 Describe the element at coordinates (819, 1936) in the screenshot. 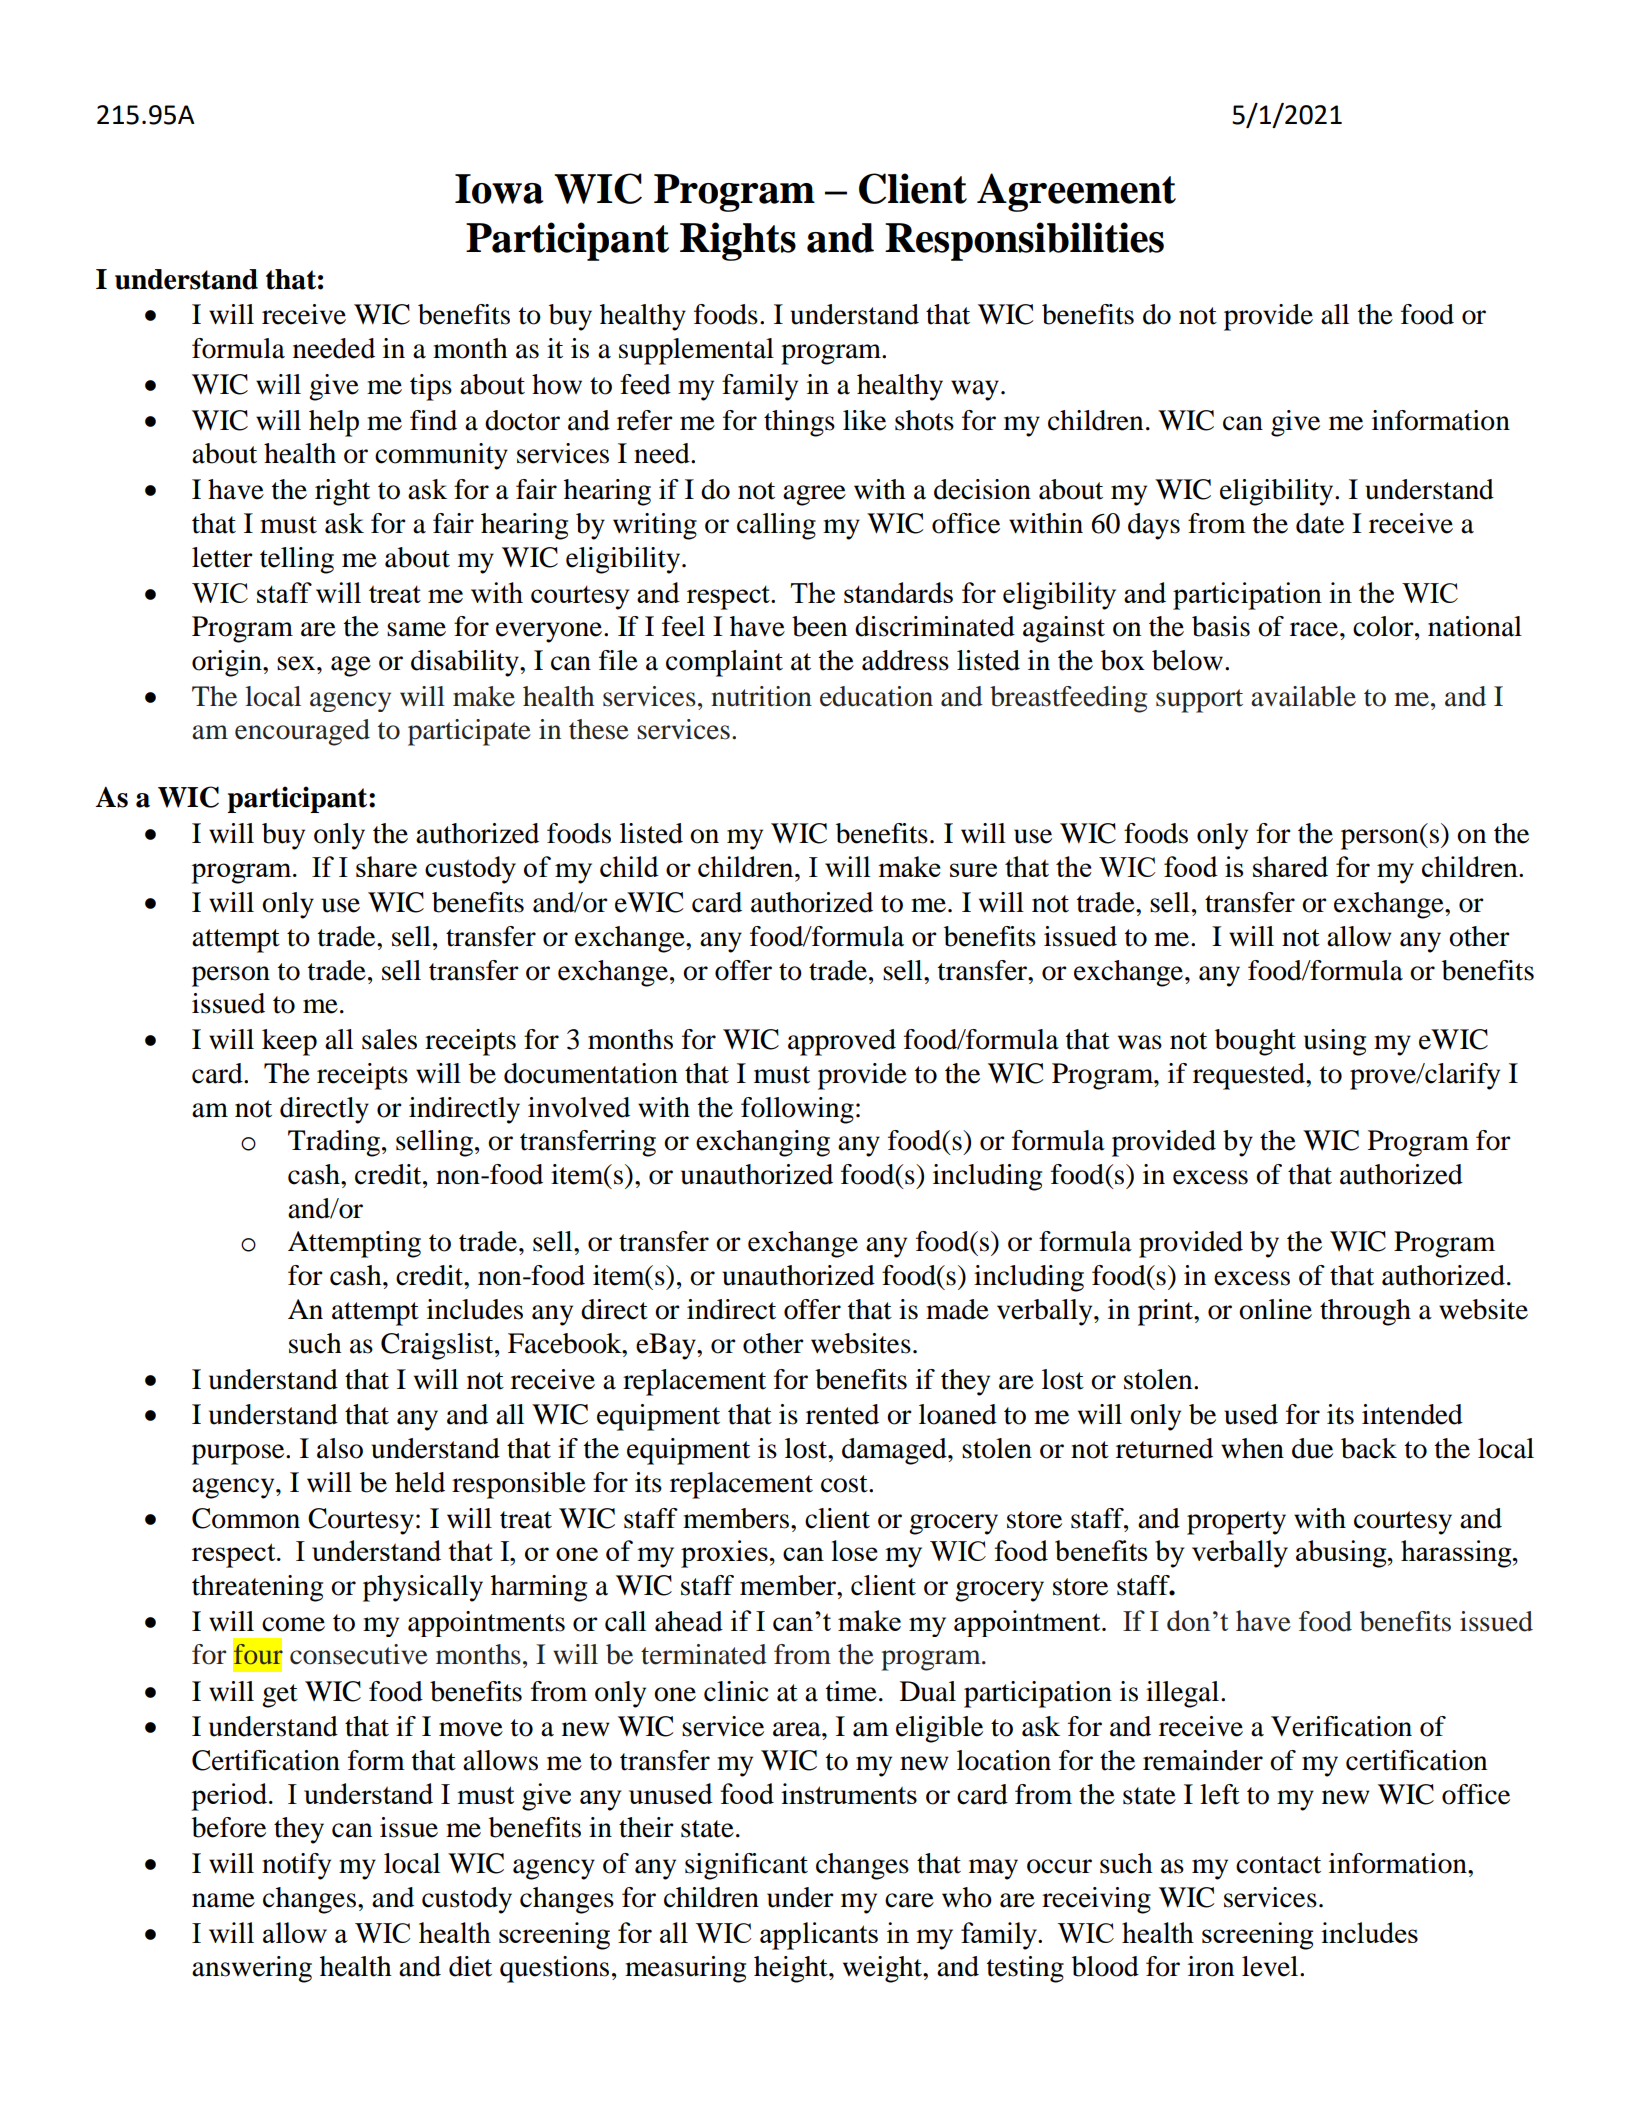

I see `applicants` at that location.
